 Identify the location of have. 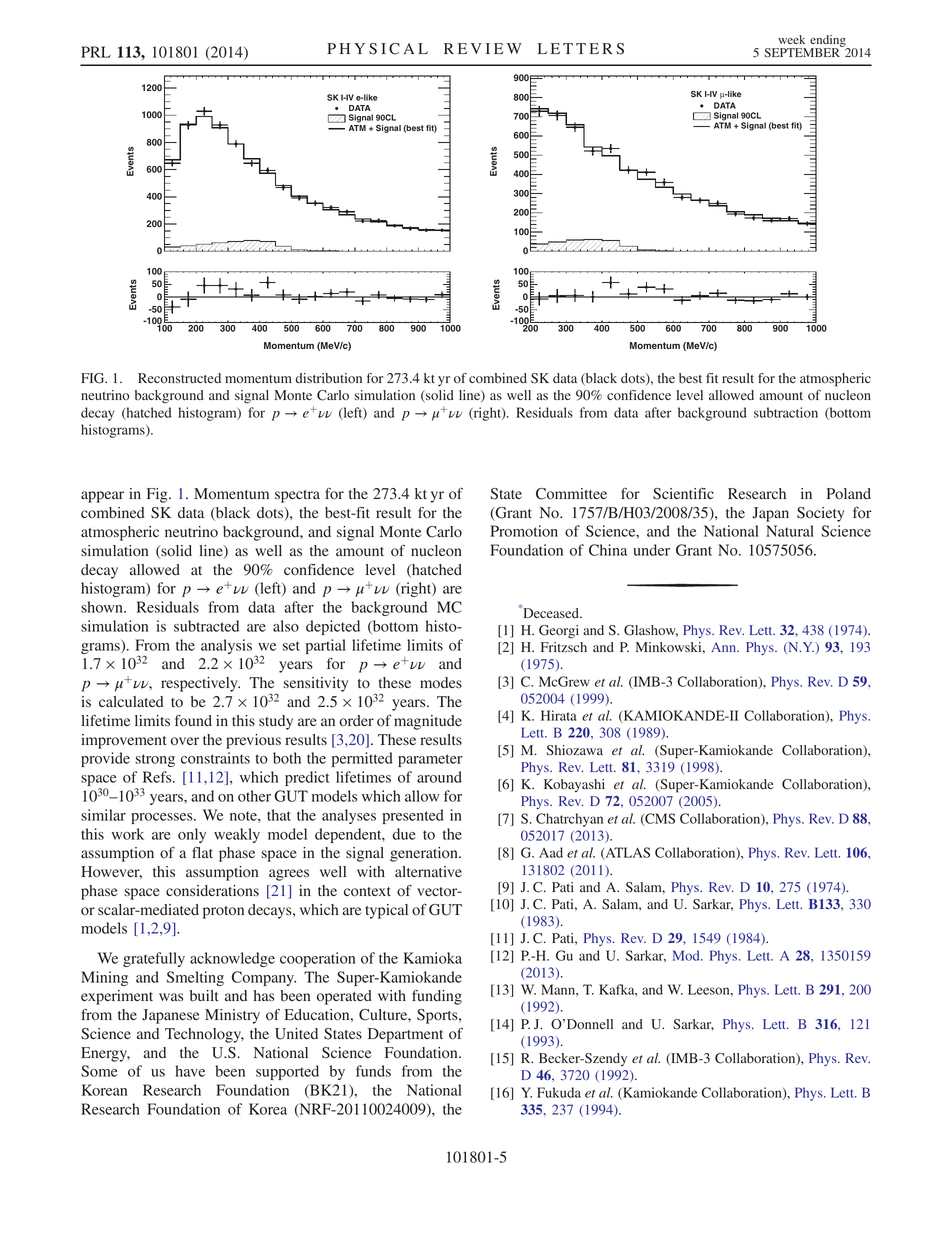
(190, 1071).
